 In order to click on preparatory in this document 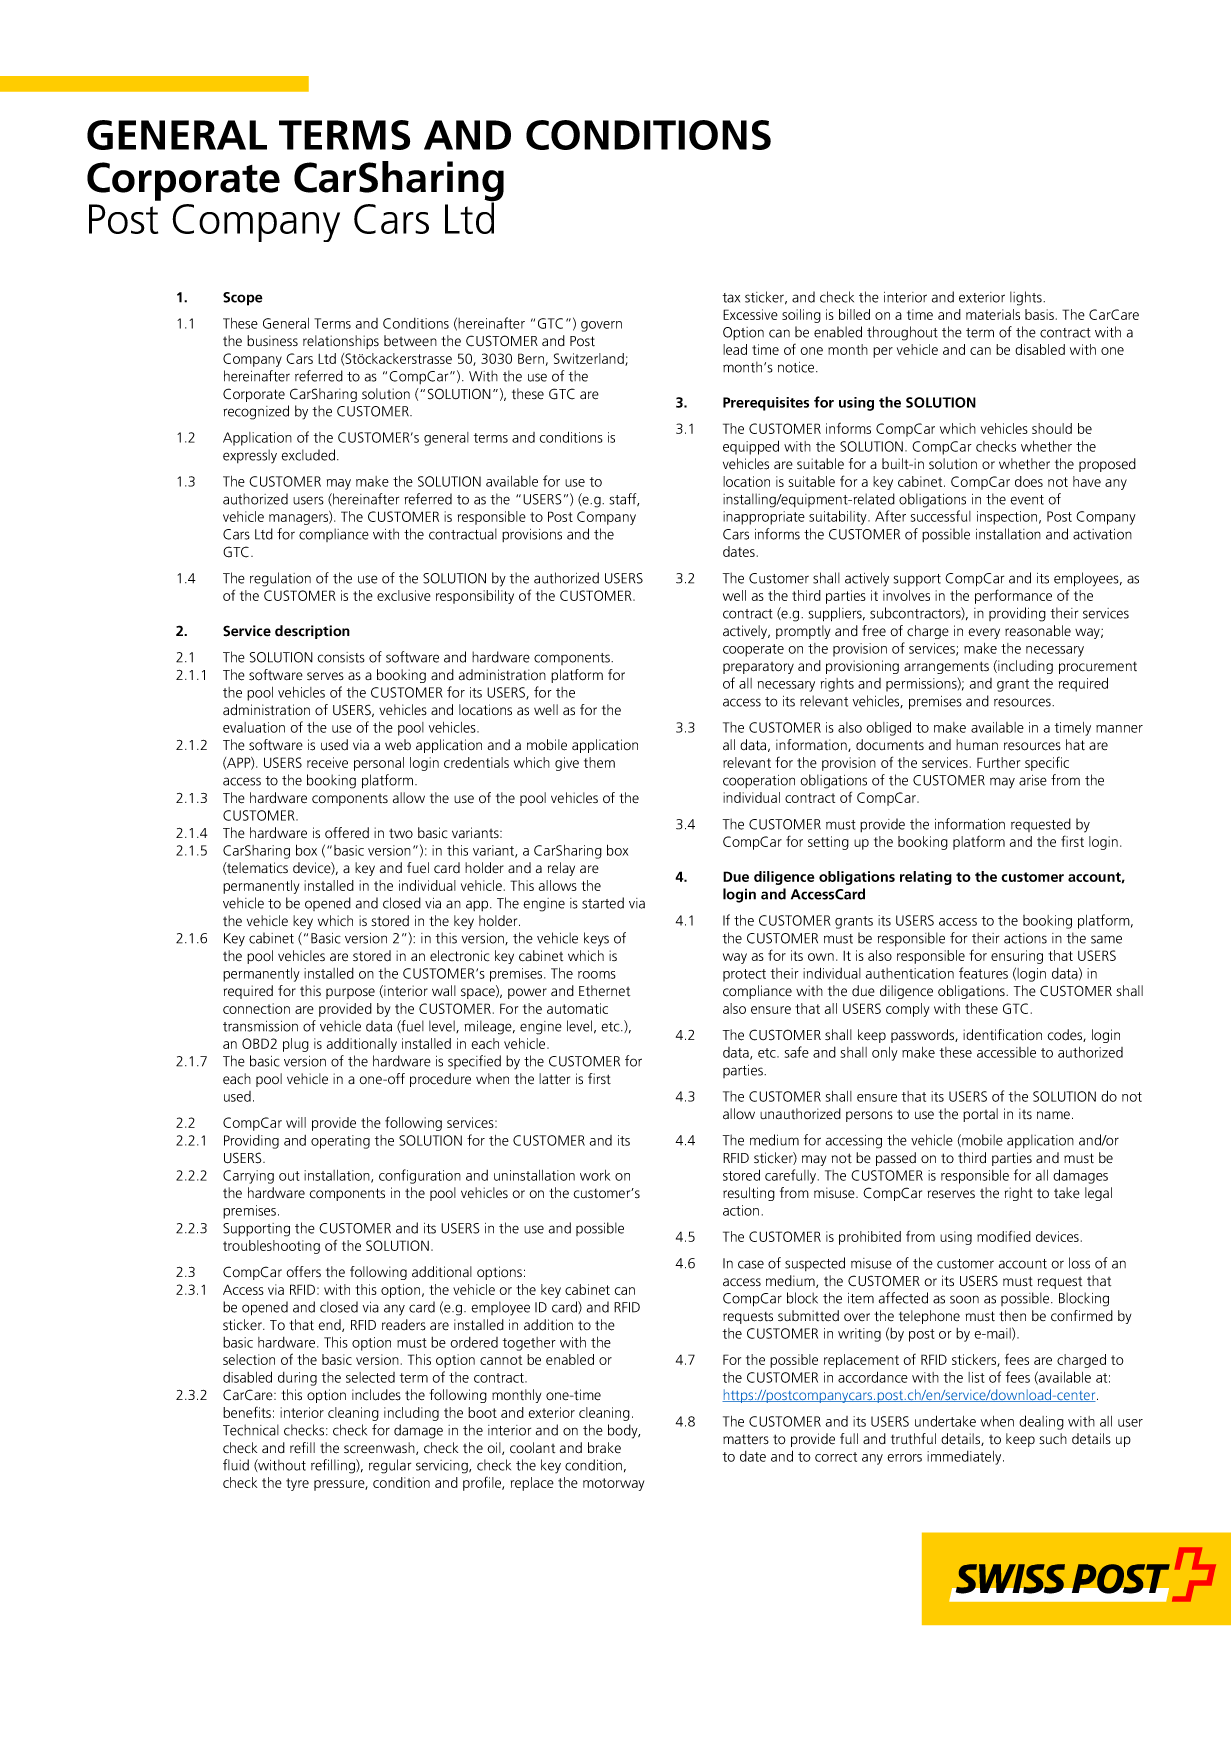, I will do `click(758, 668)`.
